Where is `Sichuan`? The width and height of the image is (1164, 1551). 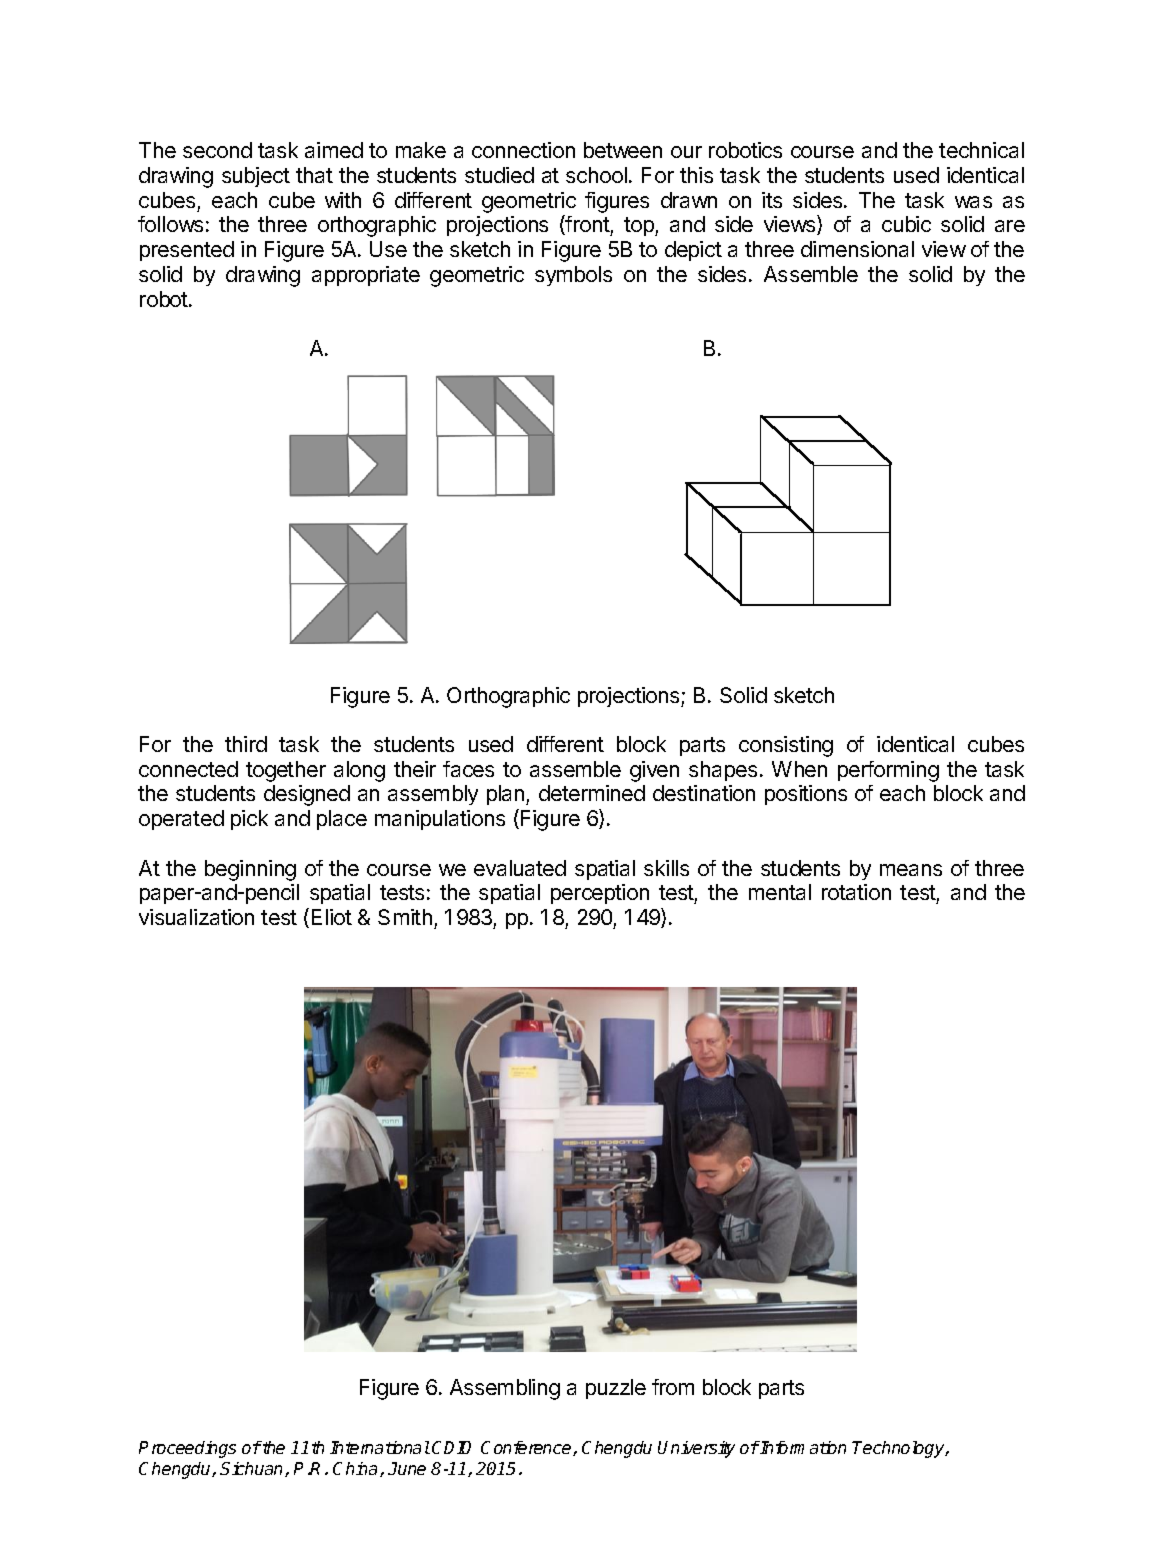 Sichuan is located at coordinates (253, 1469).
